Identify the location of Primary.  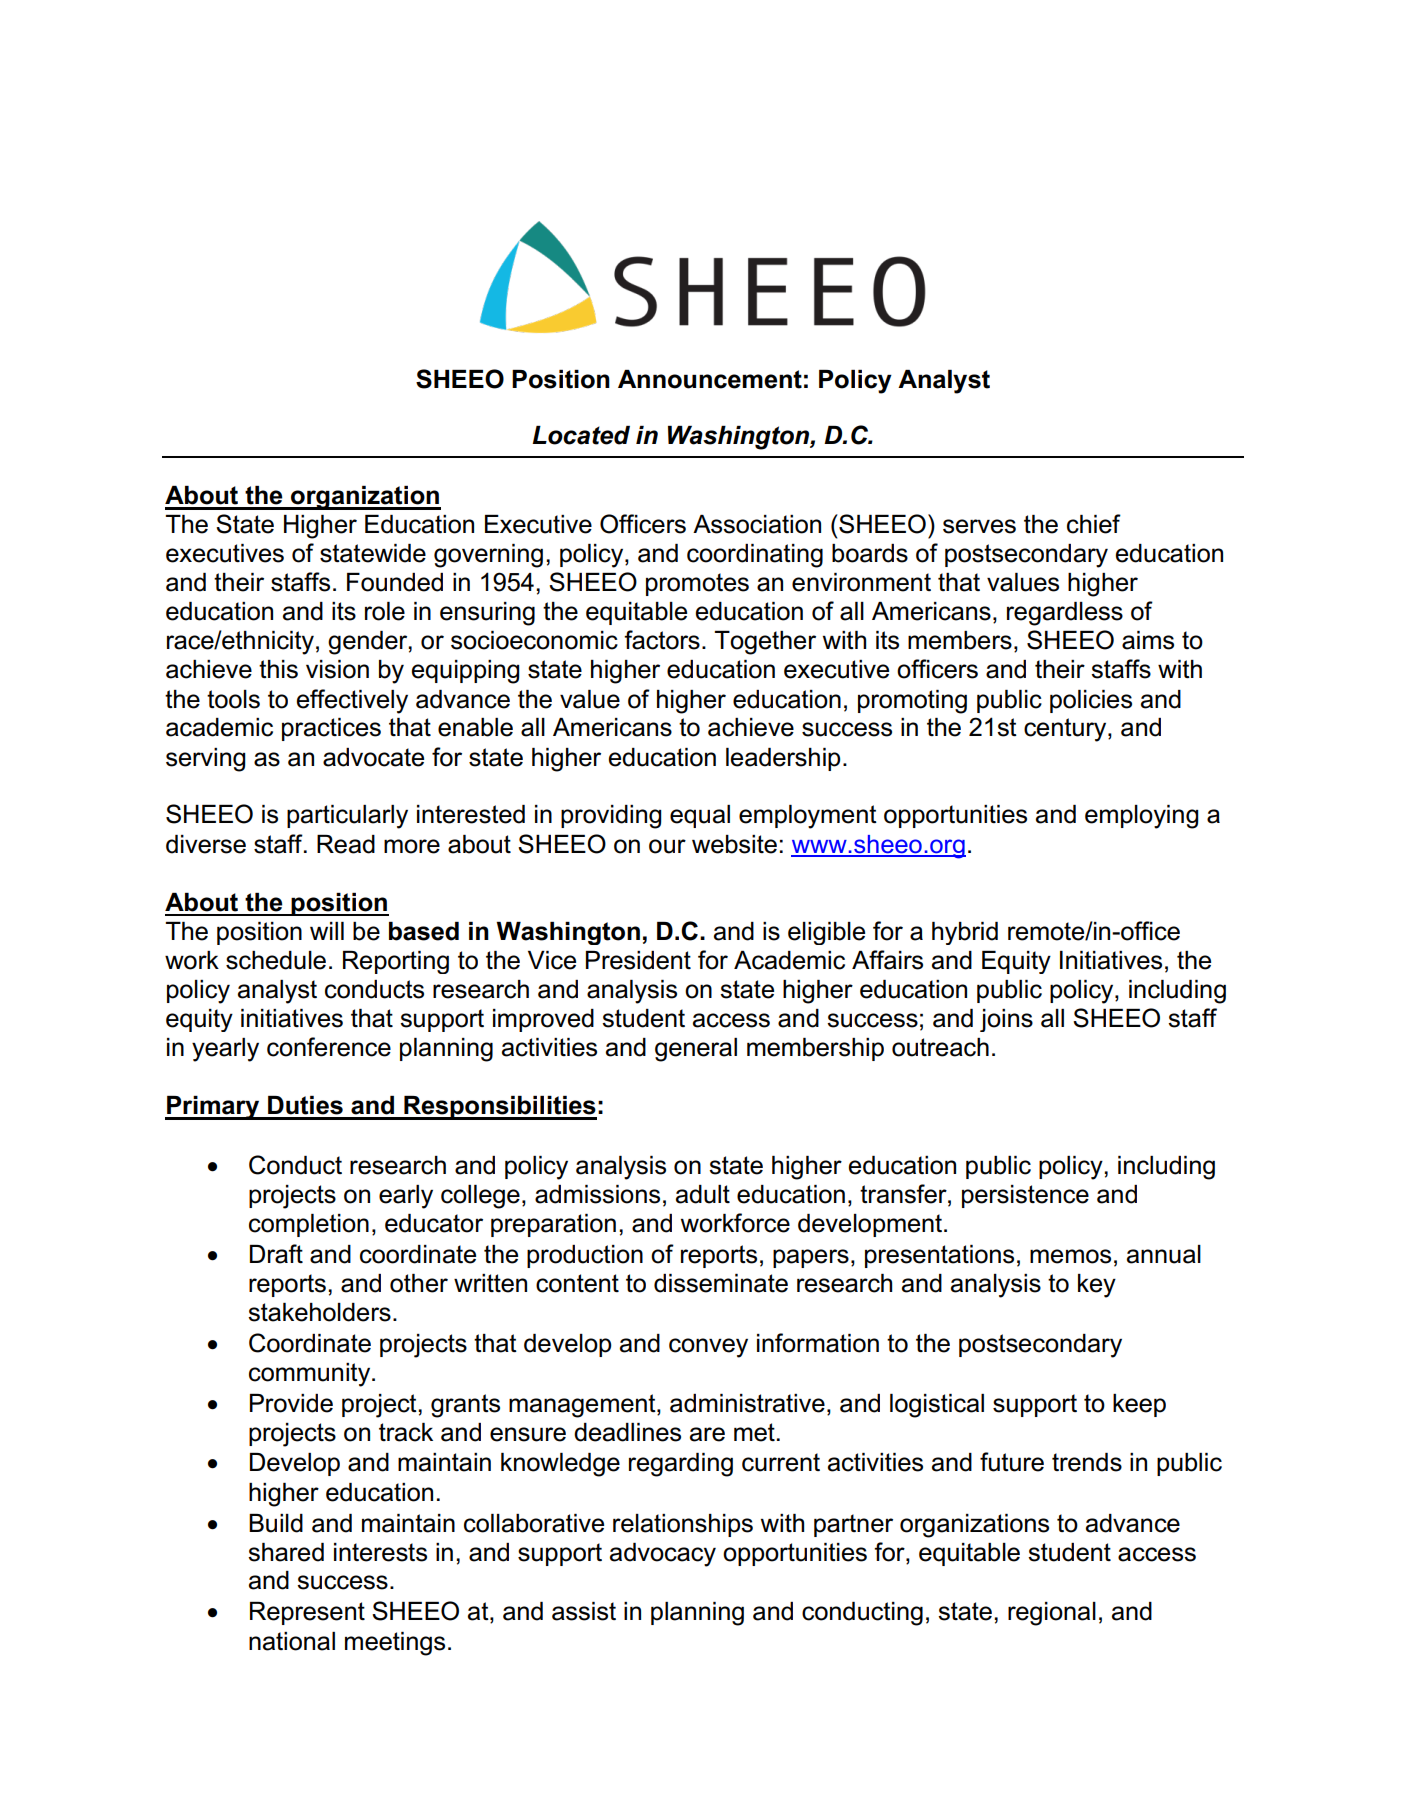
(213, 1108).
